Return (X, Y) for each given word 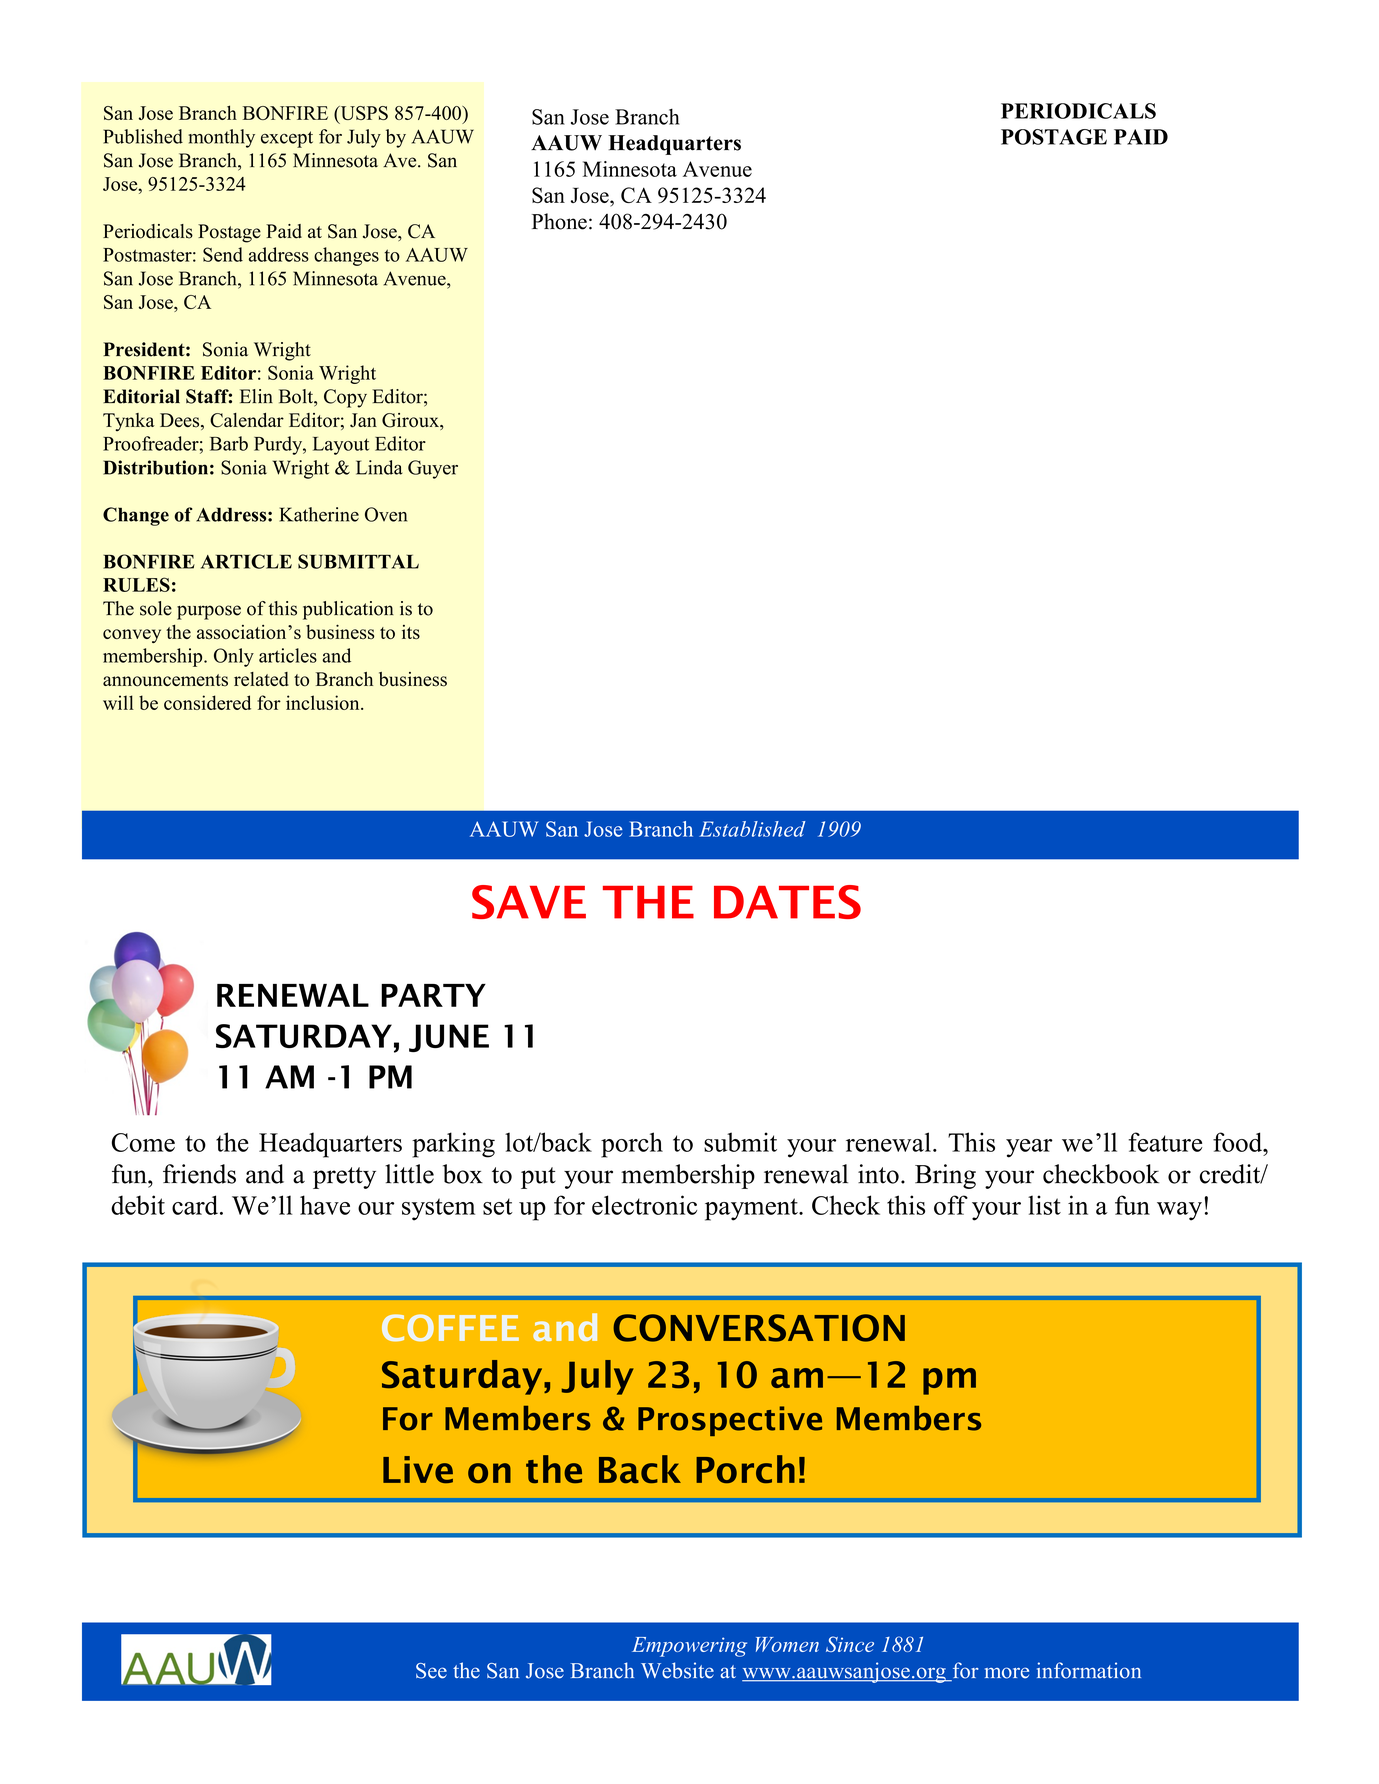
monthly (222, 138)
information (1089, 1670)
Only (234, 657)
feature (1165, 1142)
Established (752, 829)
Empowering (689, 1647)
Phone (559, 221)
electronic (644, 1205)
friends (199, 1174)
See (431, 1671)
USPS (363, 114)
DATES (787, 902)
